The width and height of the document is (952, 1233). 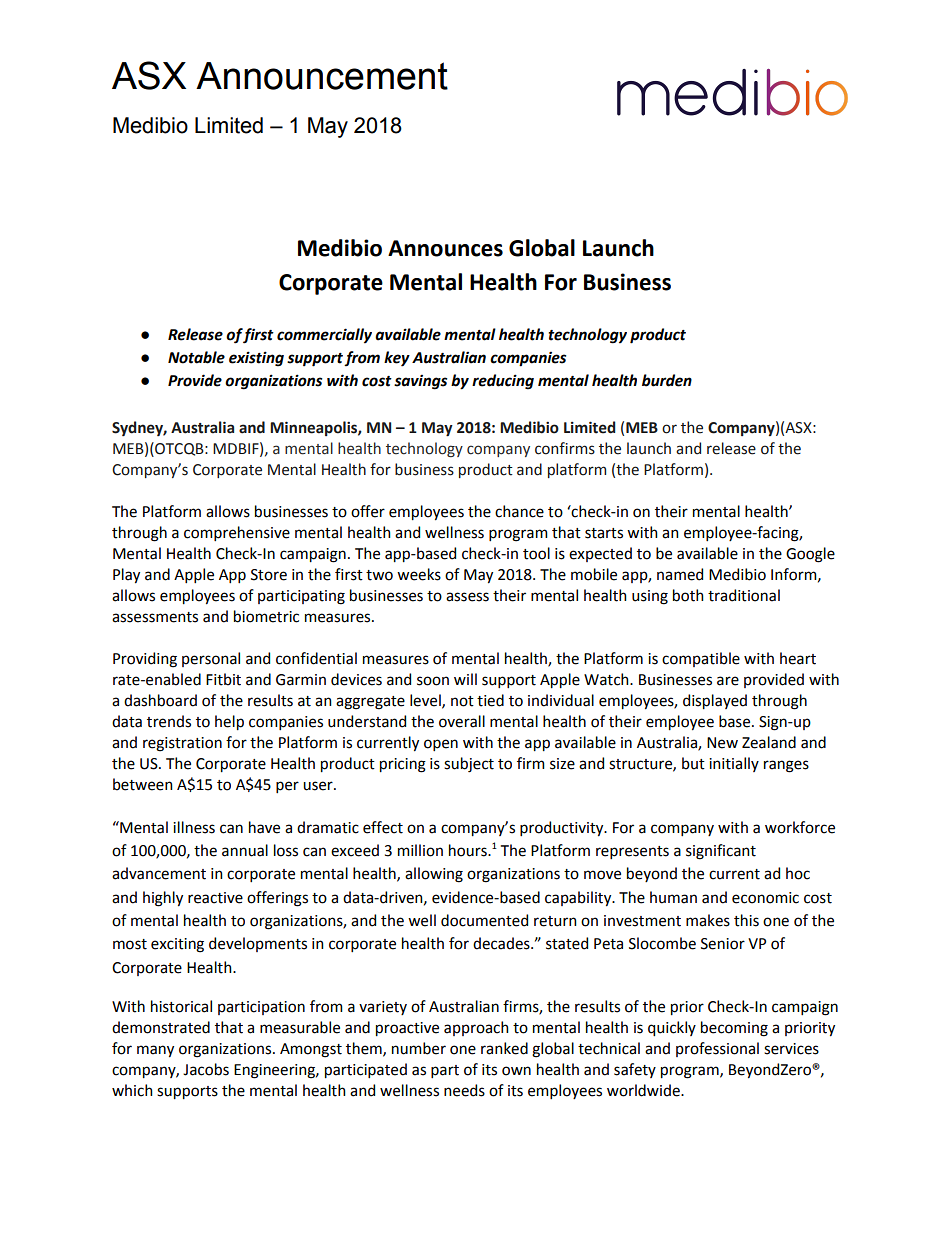 I want to click on Announces, so click(x=445, y=248).
